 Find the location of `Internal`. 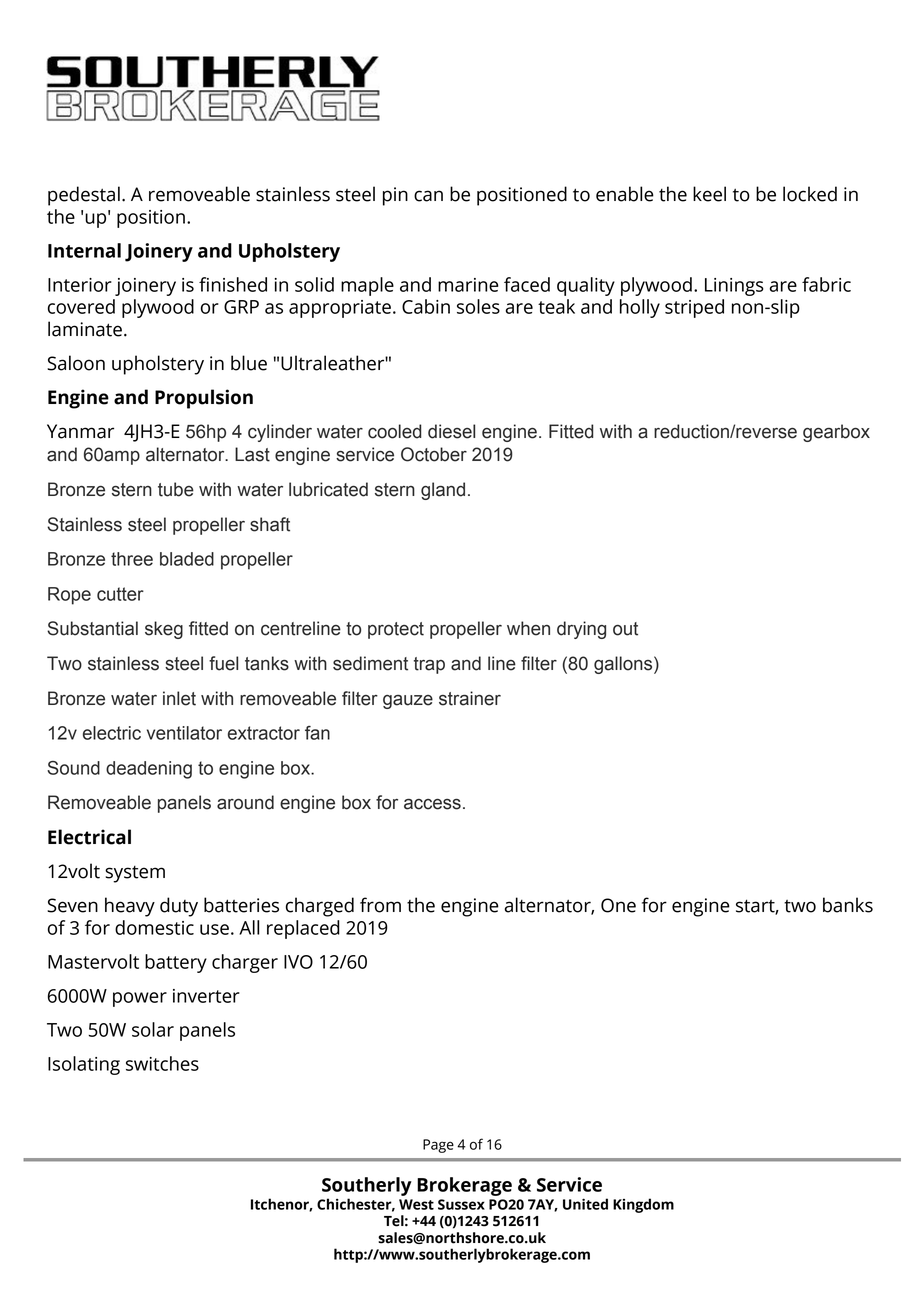

Internal is located at coordinates (84, 250).
